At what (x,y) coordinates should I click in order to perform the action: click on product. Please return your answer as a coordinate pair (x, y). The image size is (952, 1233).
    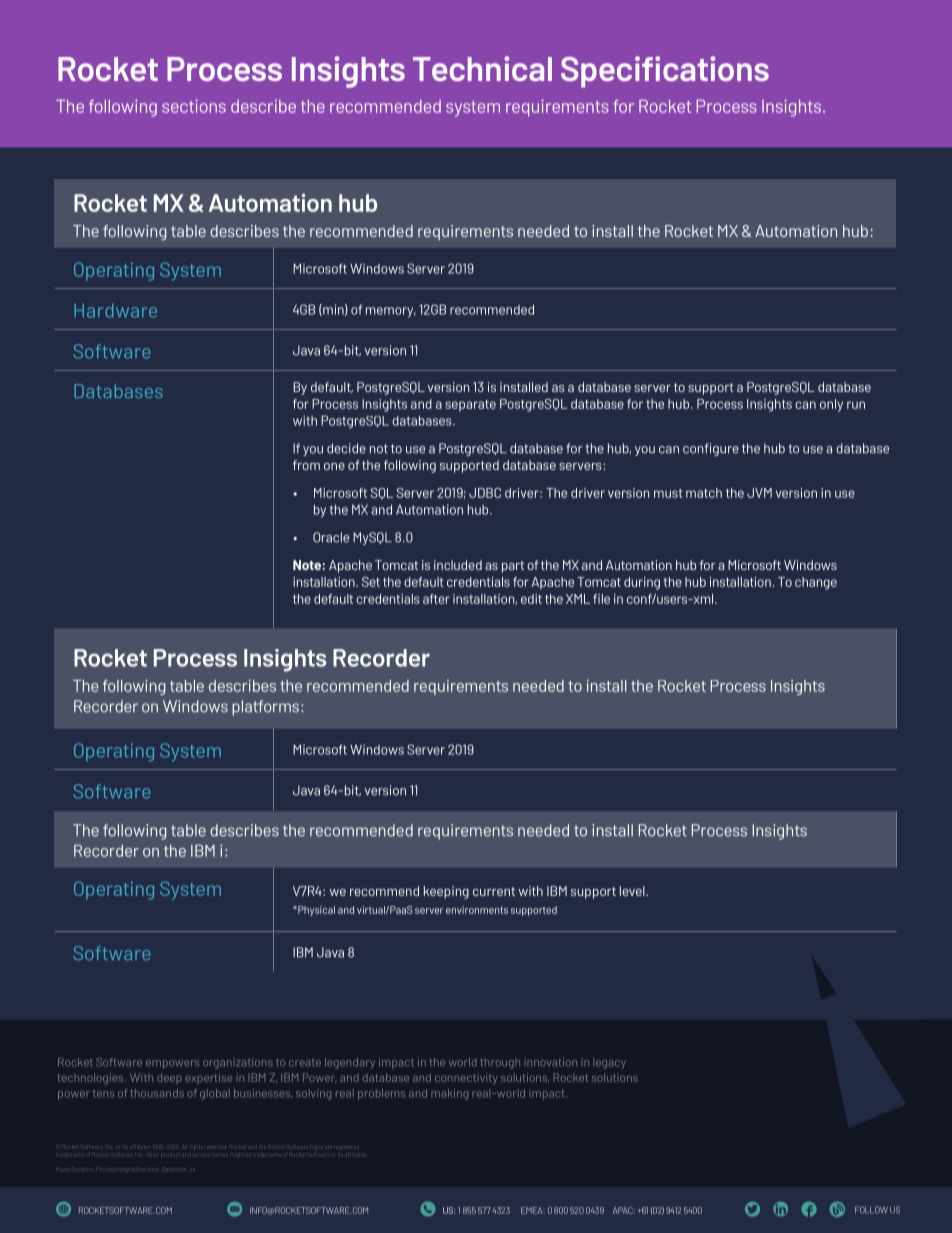
    Looking at the image, I should click on (170, 1155).
